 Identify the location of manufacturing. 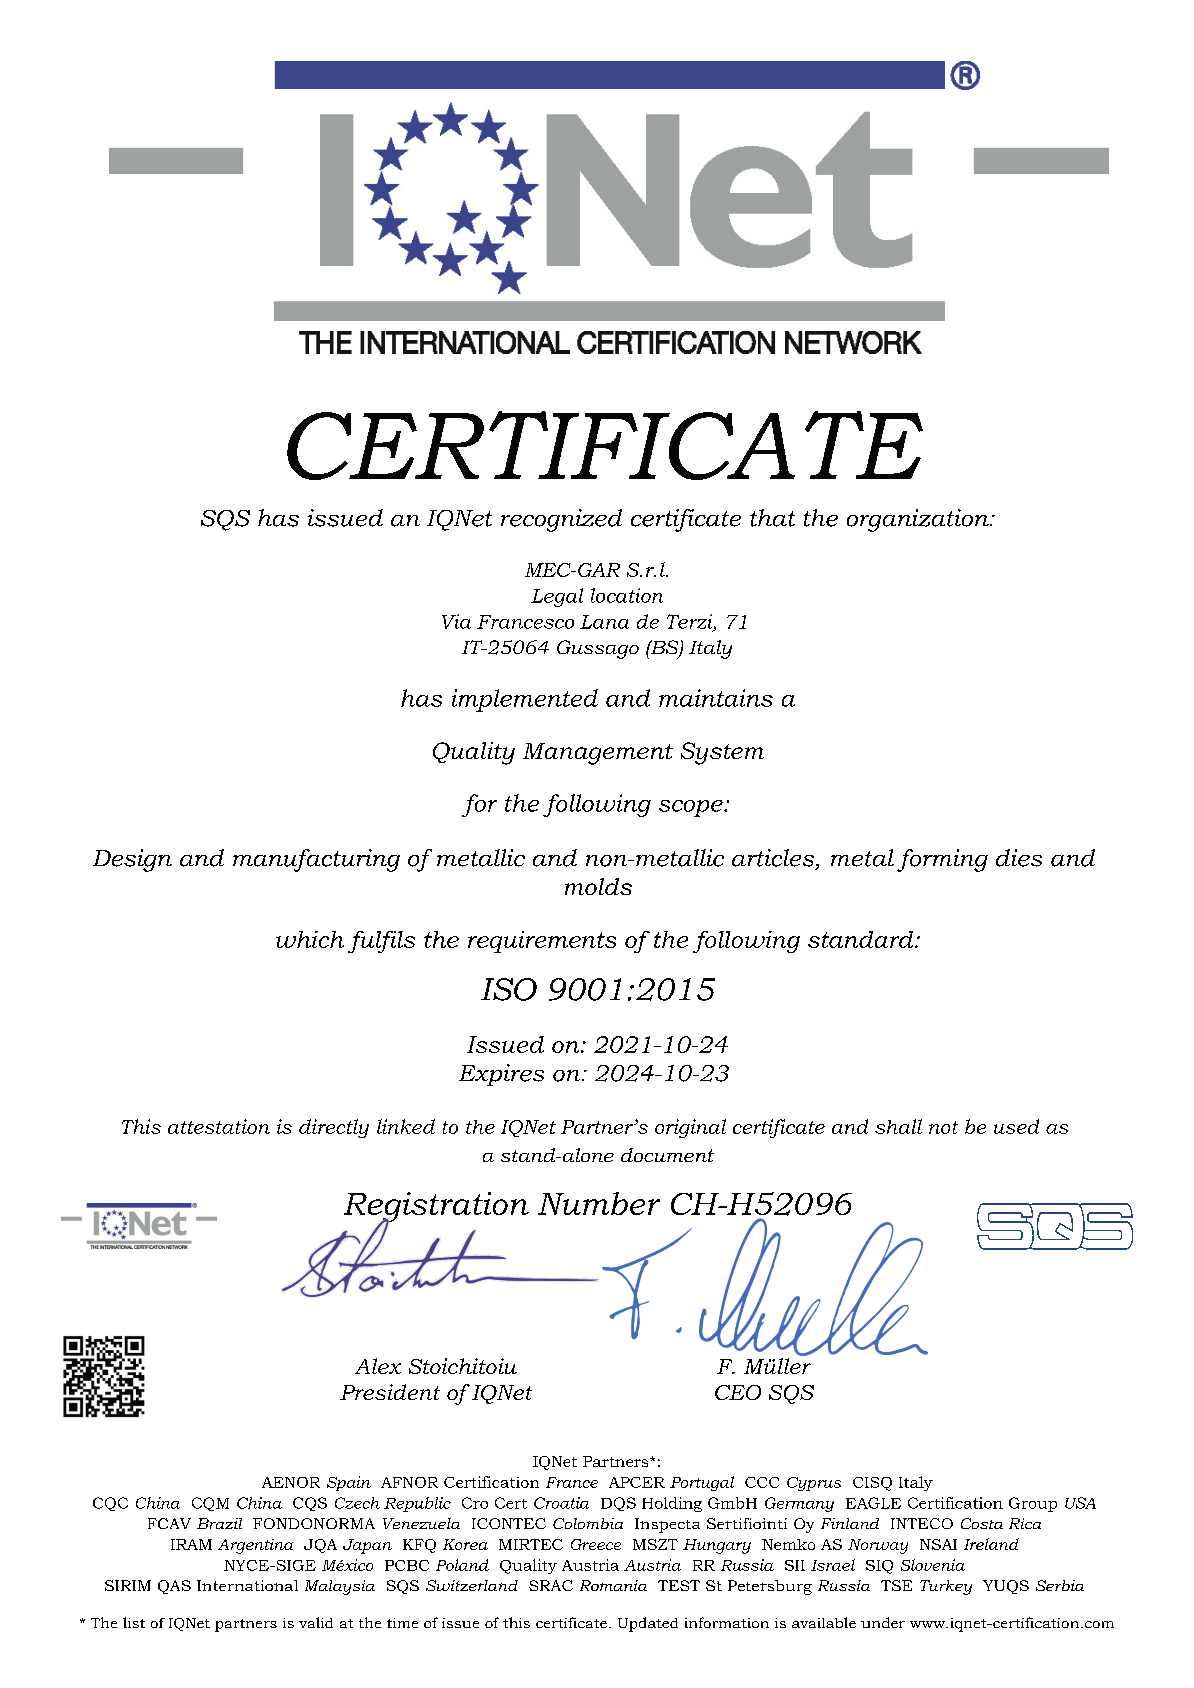
(316, 860).
